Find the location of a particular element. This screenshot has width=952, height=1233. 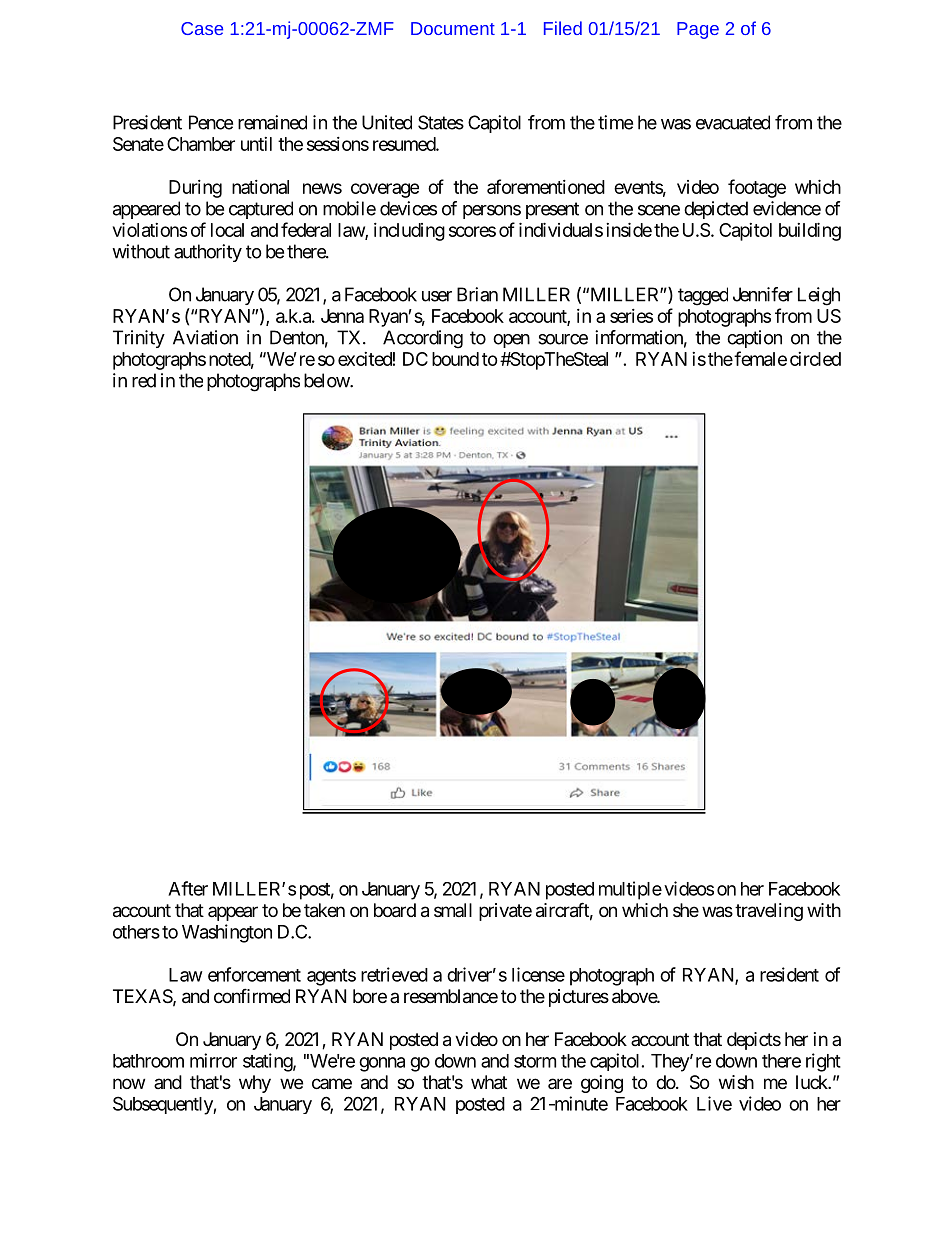

Page is located at coordinates (698, 30).
